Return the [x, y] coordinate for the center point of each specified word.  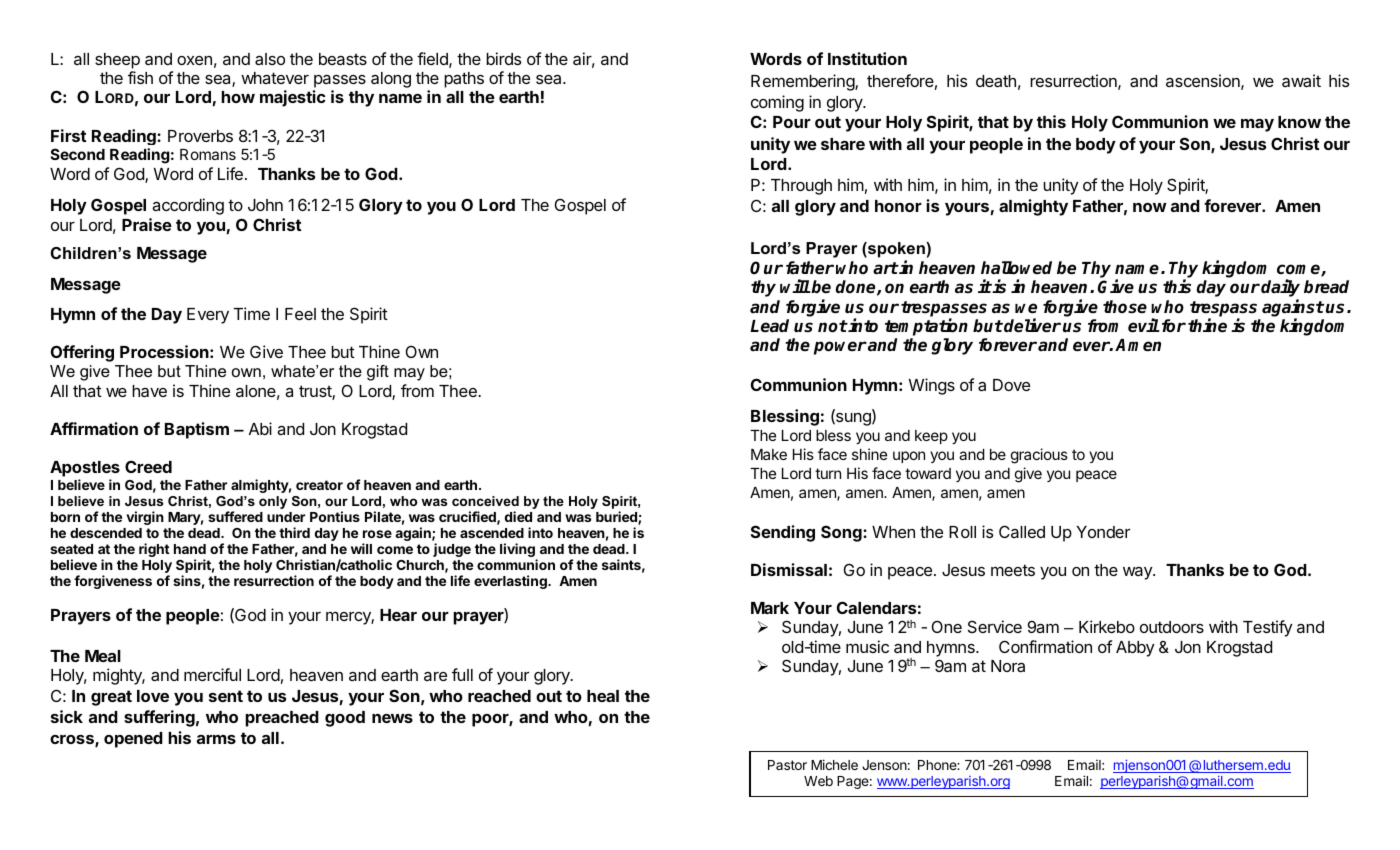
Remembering [803, 82]
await [1301, 80]
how [238, 97]
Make [769, 454]
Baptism [197, 430]
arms [216, 739]
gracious [1039, 456]
